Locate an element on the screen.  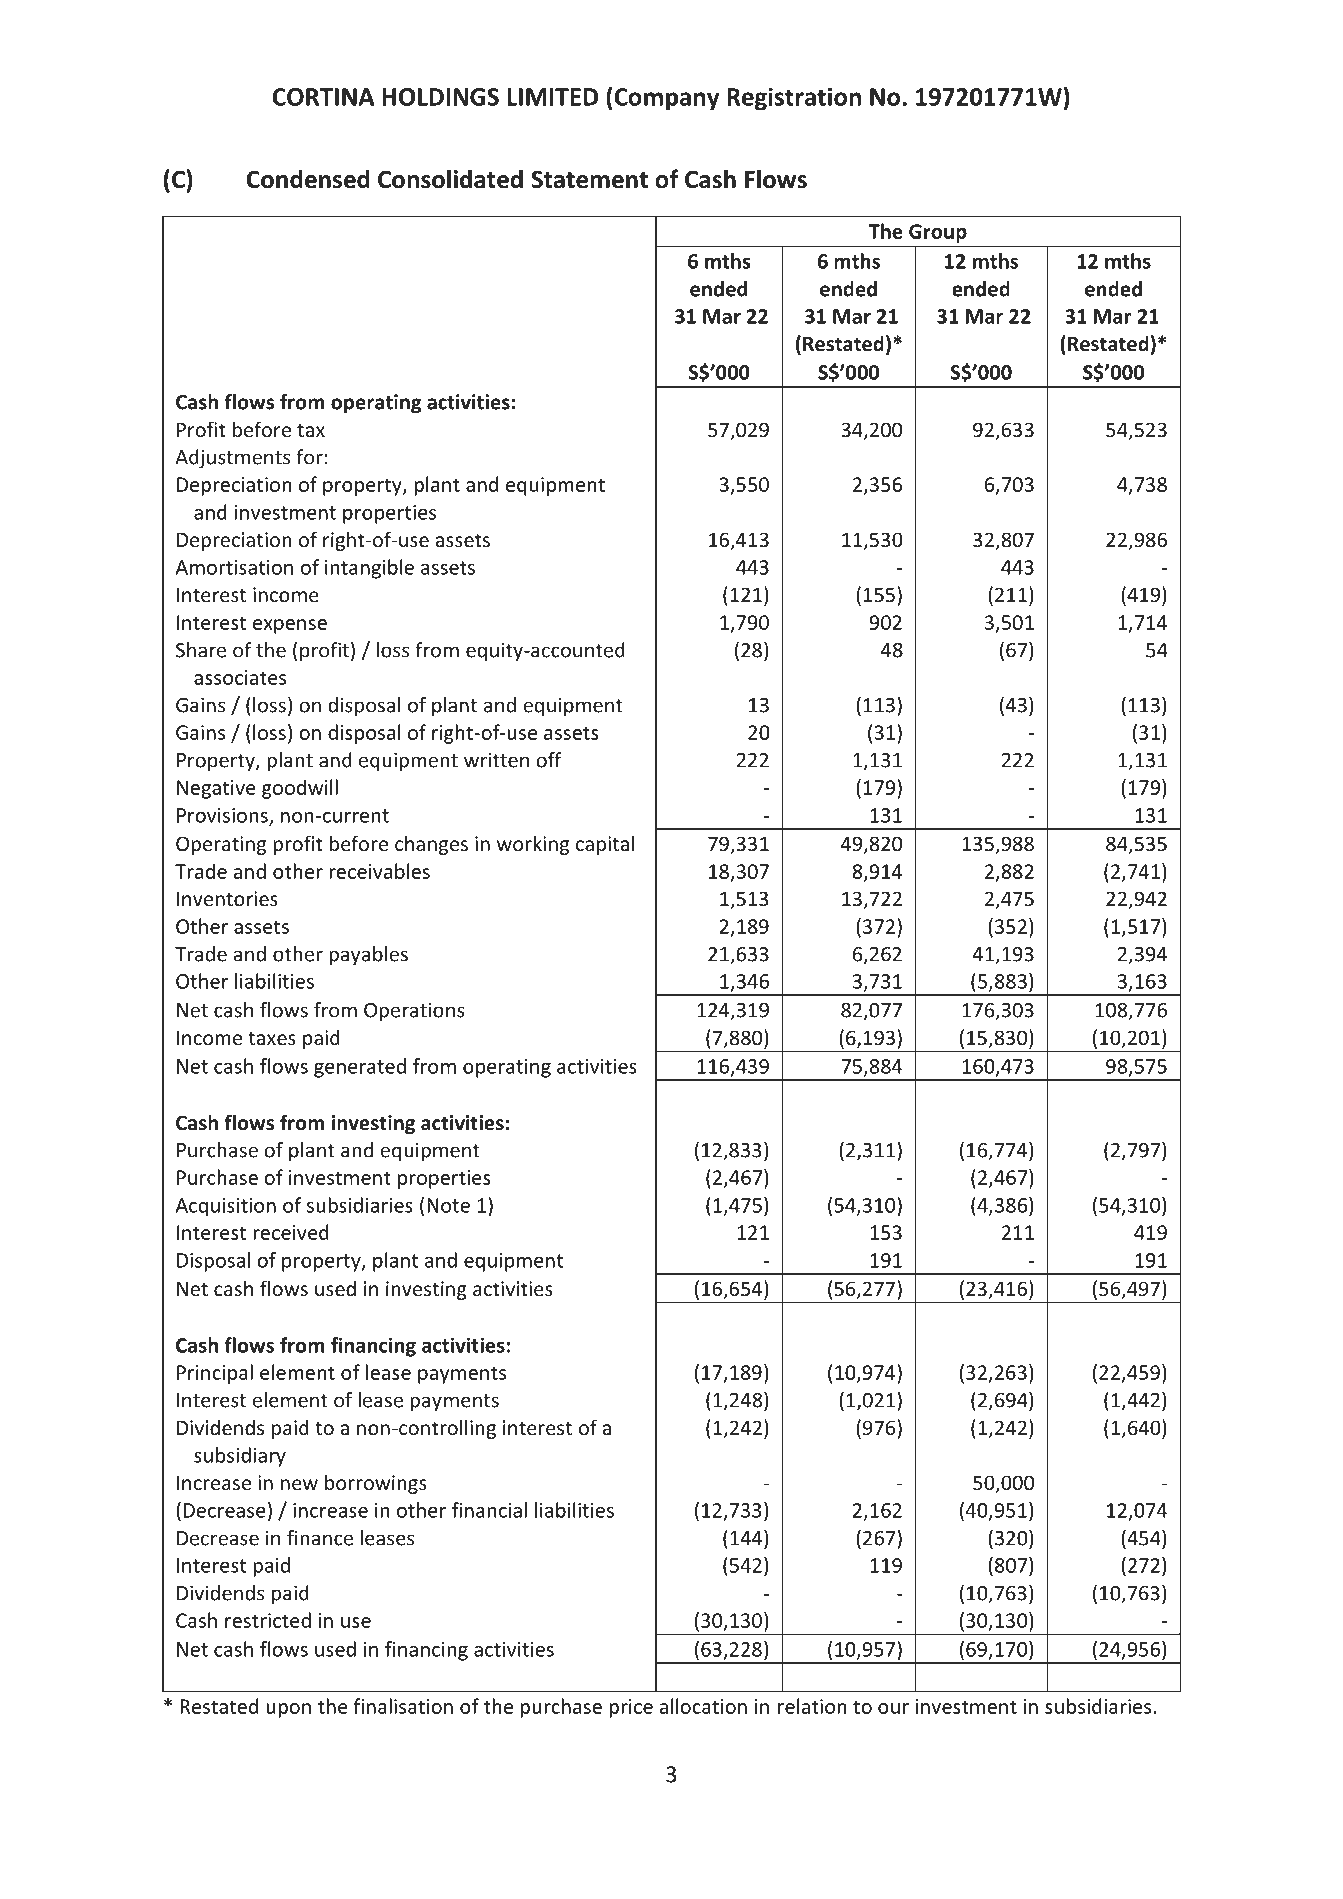
working is located at coordinates (533, 845).
